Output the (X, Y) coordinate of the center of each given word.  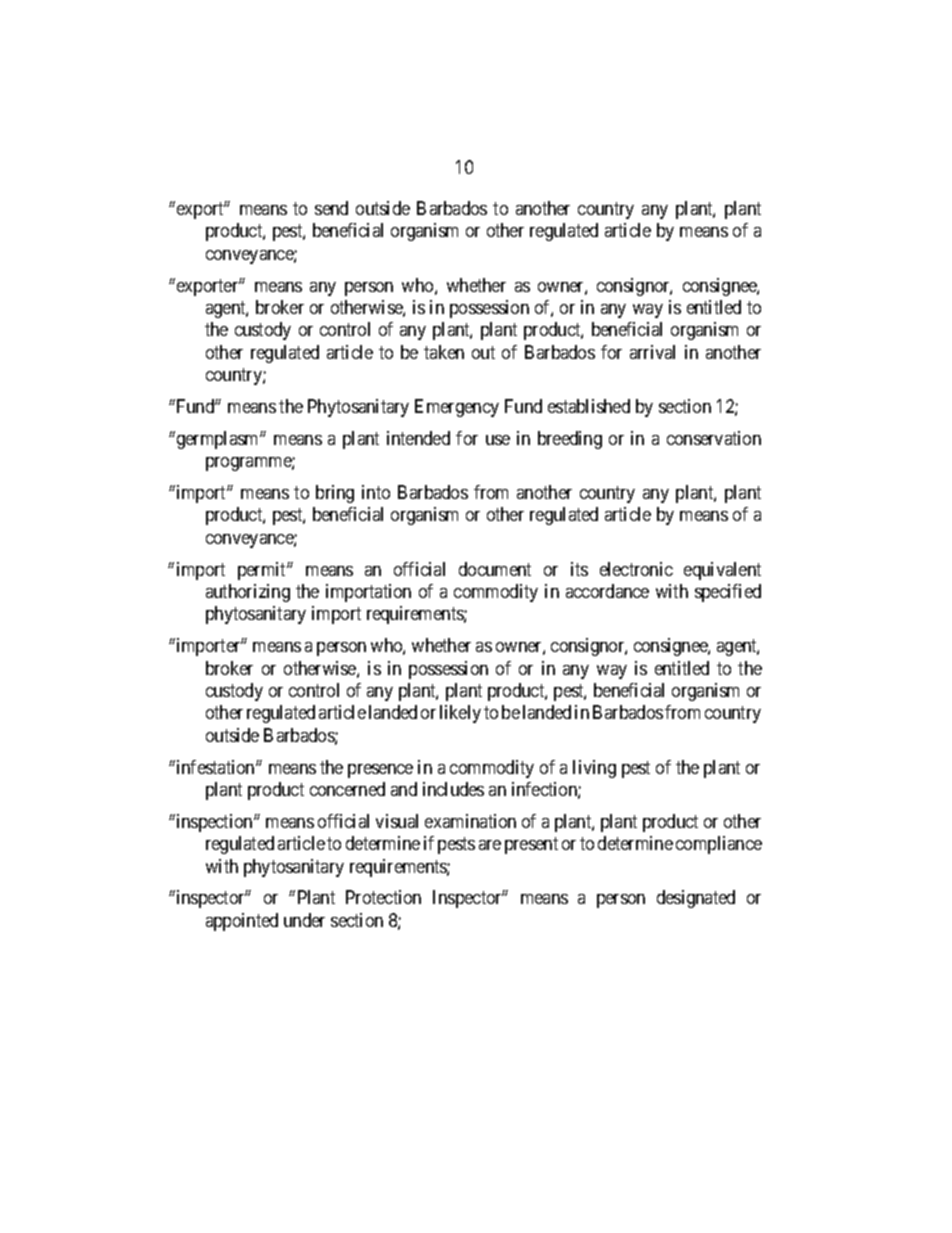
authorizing (248, 593)
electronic (636, 569)
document (495, 569)
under (304, 920)
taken (444, 352)
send (331, 208)
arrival (652, 352)
